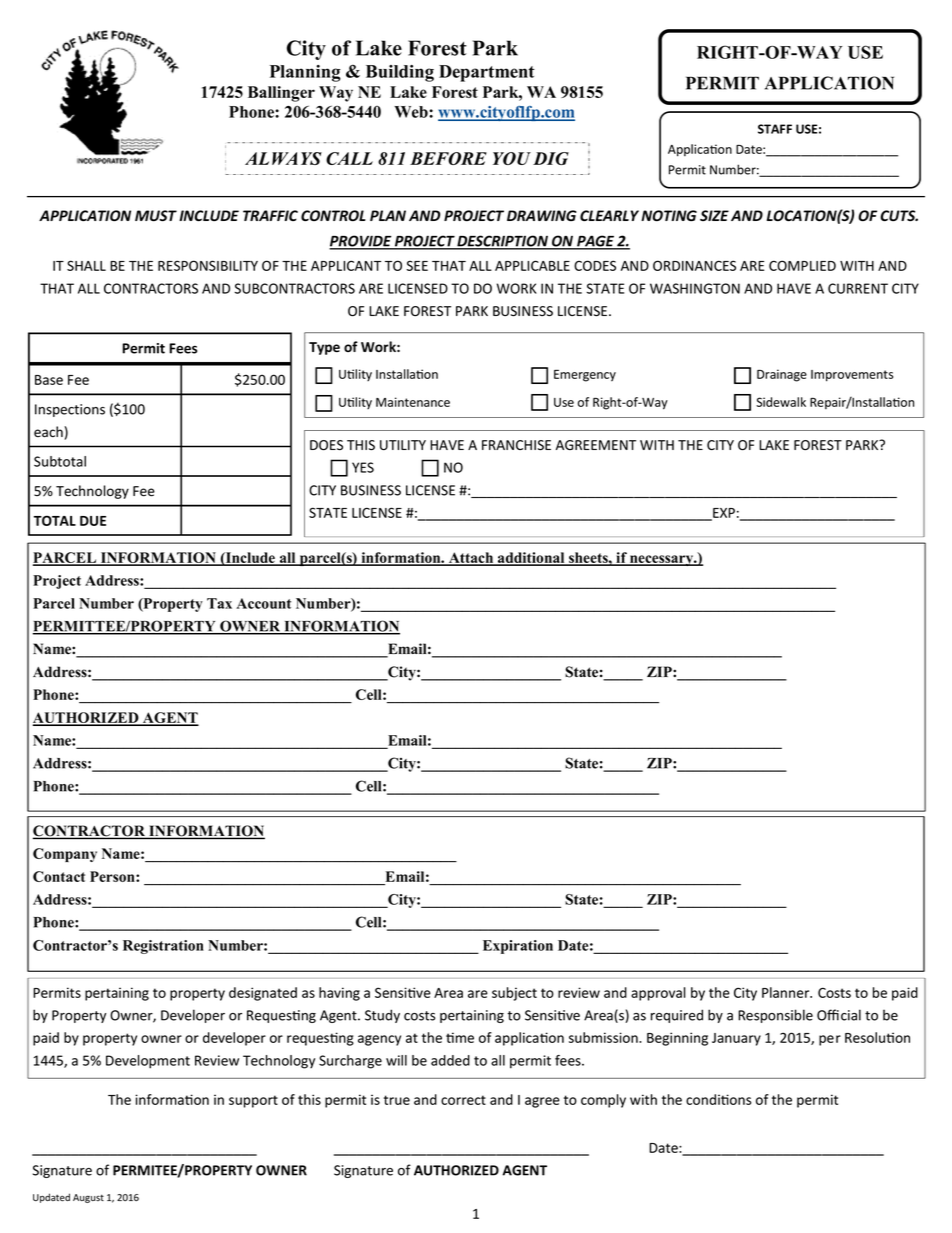 The width and height of the document is (952, 1233). I want to click on Drainage, so click(782, 375).
